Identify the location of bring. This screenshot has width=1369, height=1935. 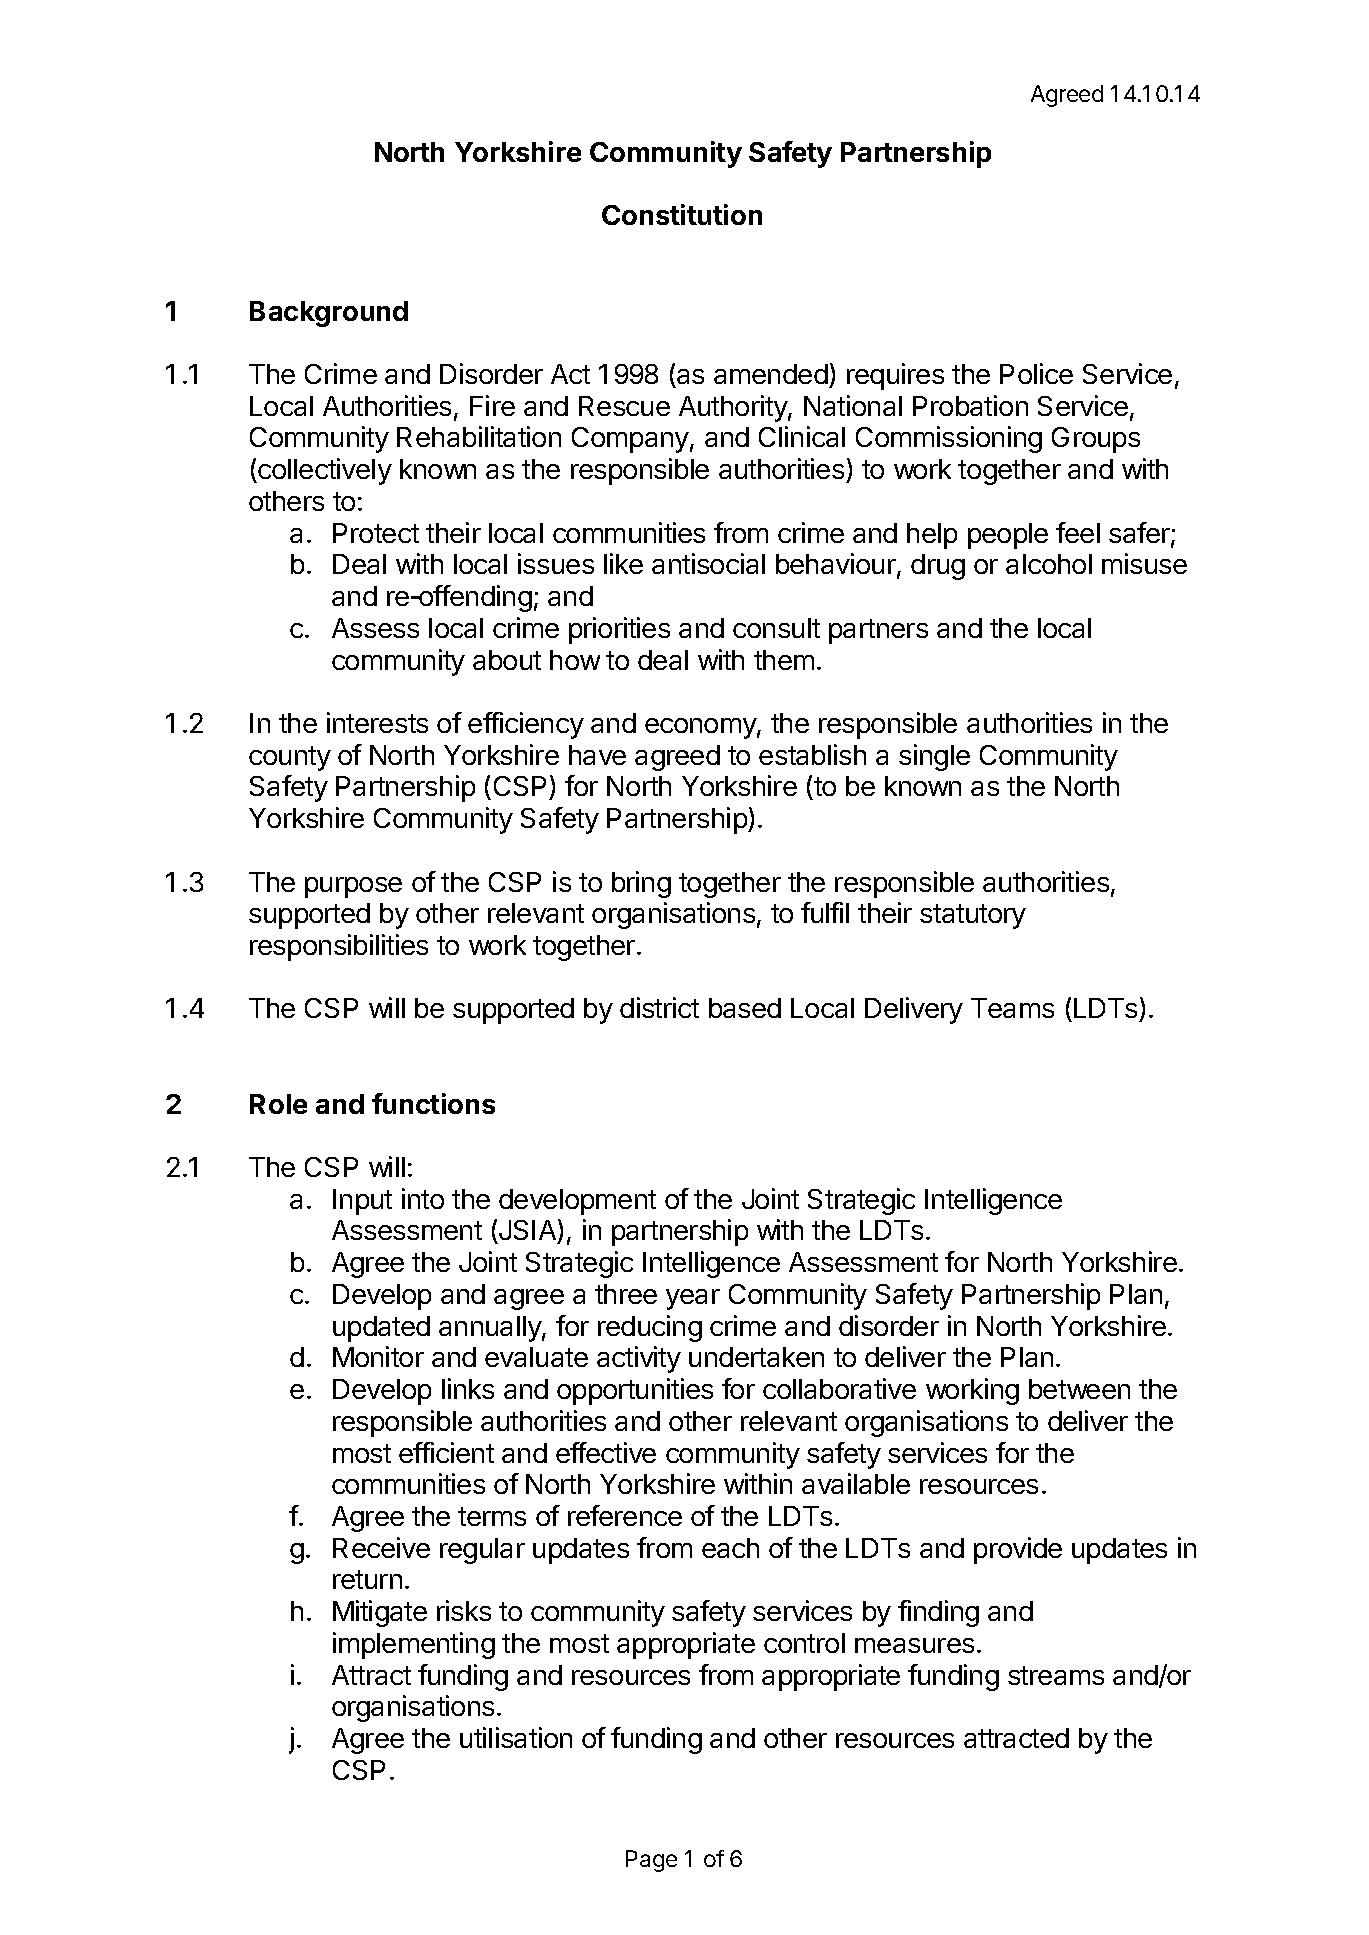
(641, 884).
